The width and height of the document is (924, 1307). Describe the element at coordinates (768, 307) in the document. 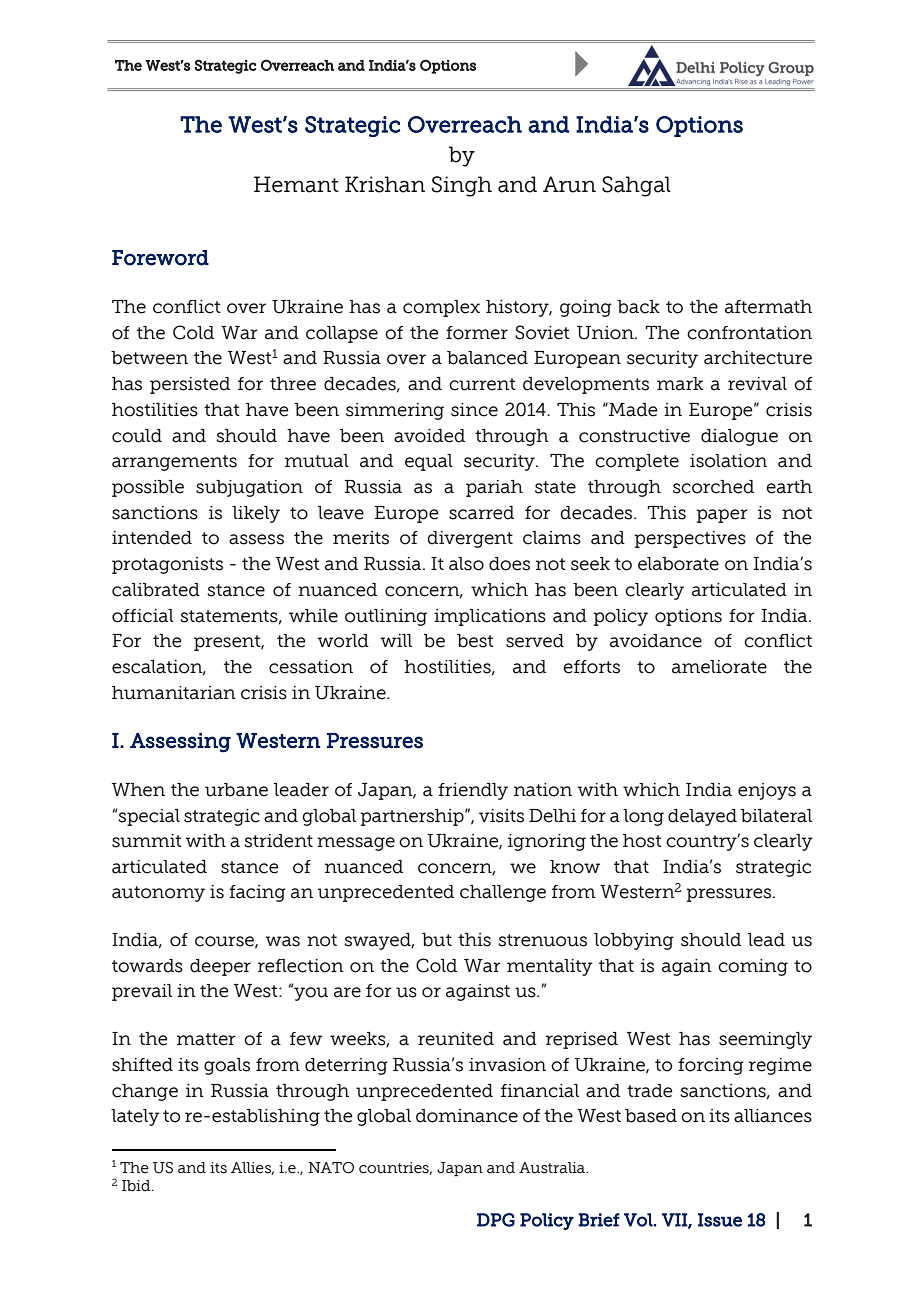

I see `aftermath` at that location.
